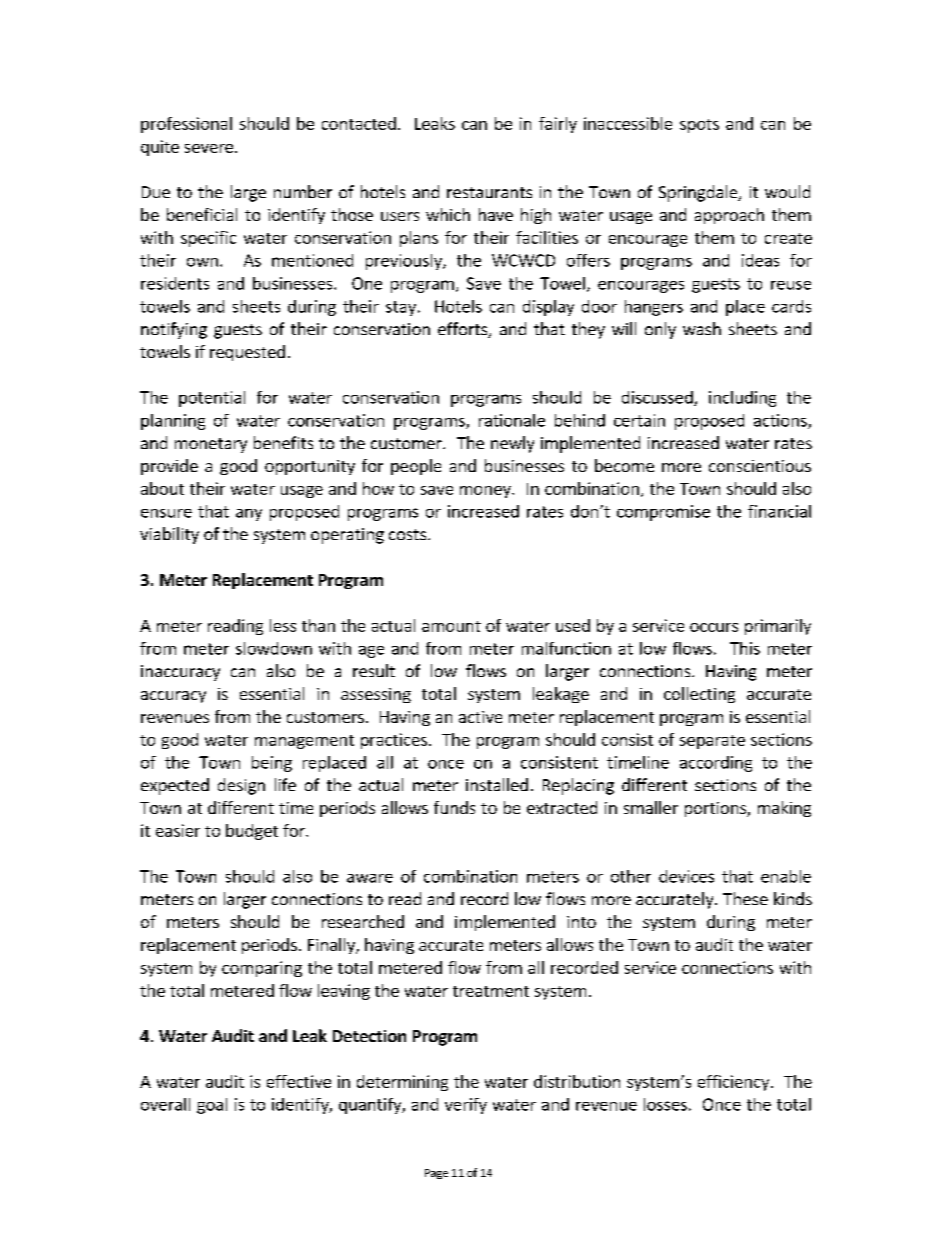  What do you see at coordinates (451, 626) in the screenshot?
I see `amount` at bounding box center [451, 626].
